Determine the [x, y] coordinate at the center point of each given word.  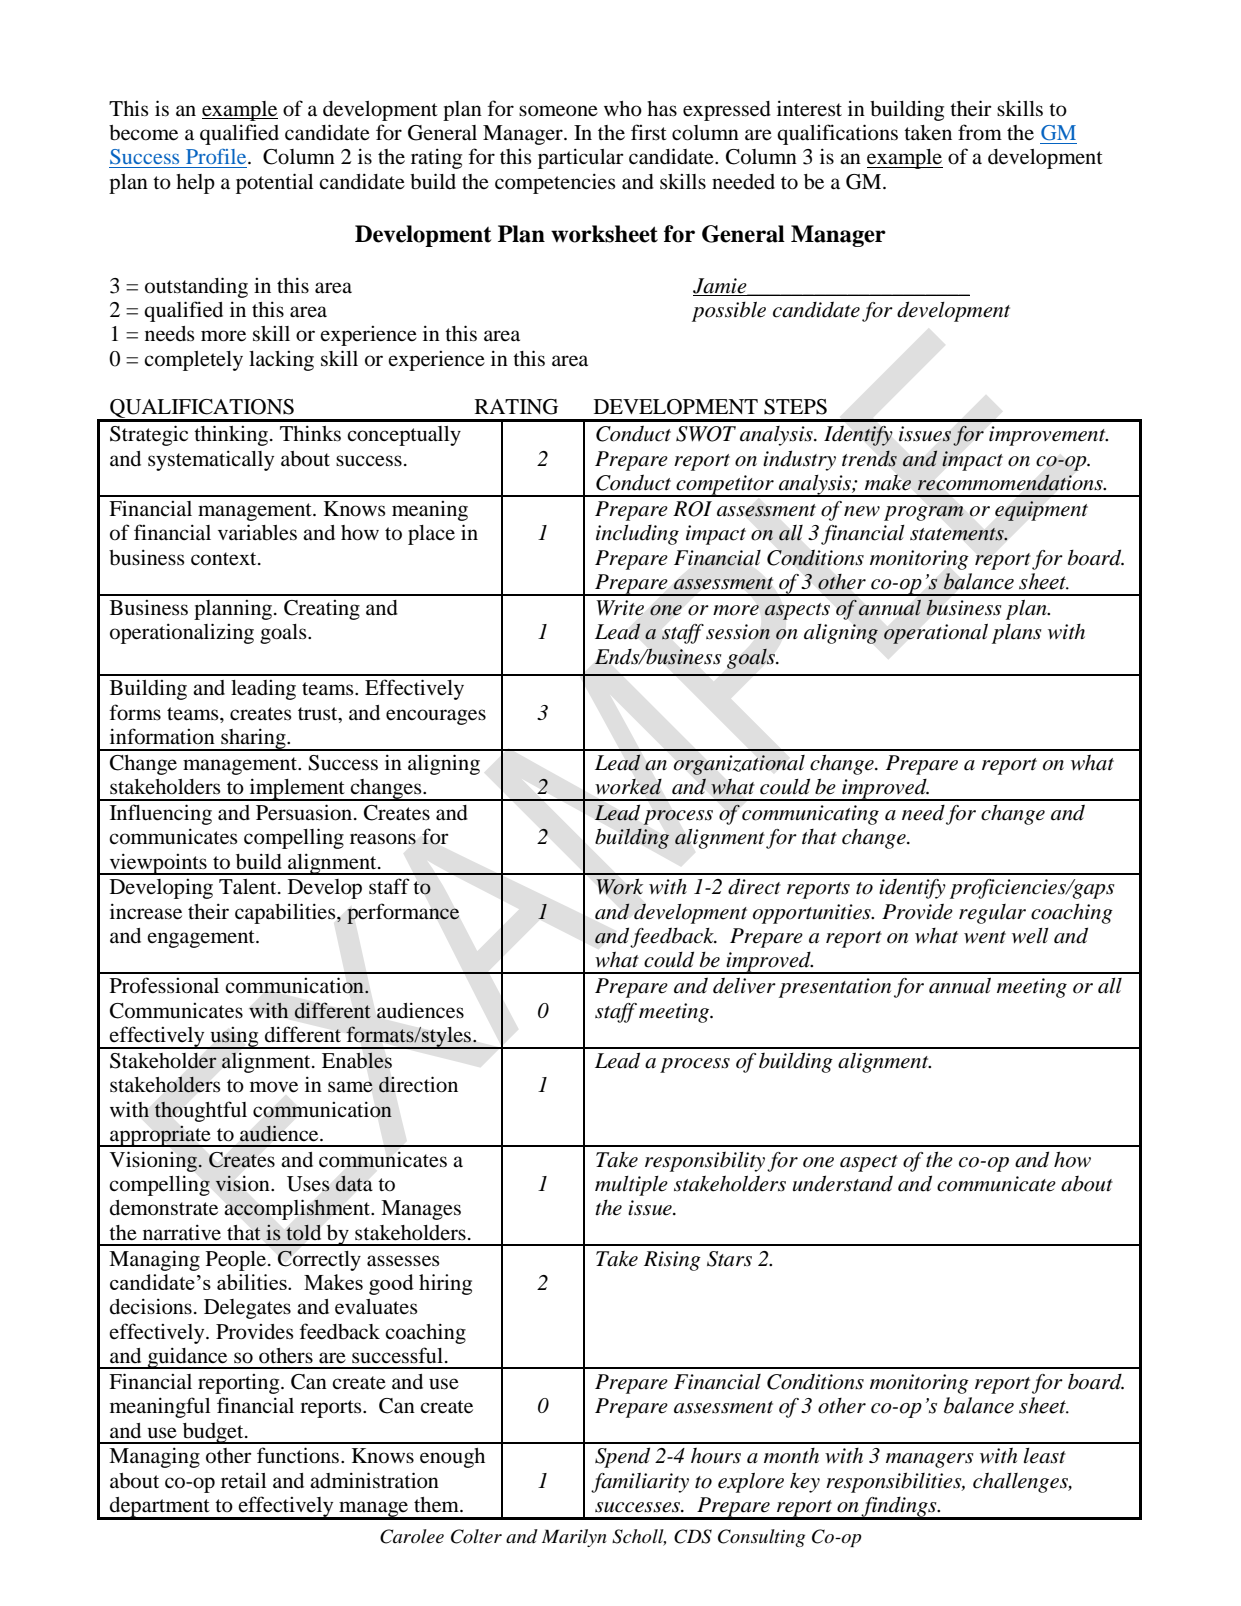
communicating [810, 815]
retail [243, 1480]
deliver [744, 985]
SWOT [706, 434]
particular [581, 158]
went [985, 937]
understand [843, 1183]
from [980, 132]
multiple [631, 1186]
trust [319, 714]
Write [620, 608]
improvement [1048, 436]
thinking [232, 435]
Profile [217, 156]
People [236, 1261]
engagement [202, 939]
